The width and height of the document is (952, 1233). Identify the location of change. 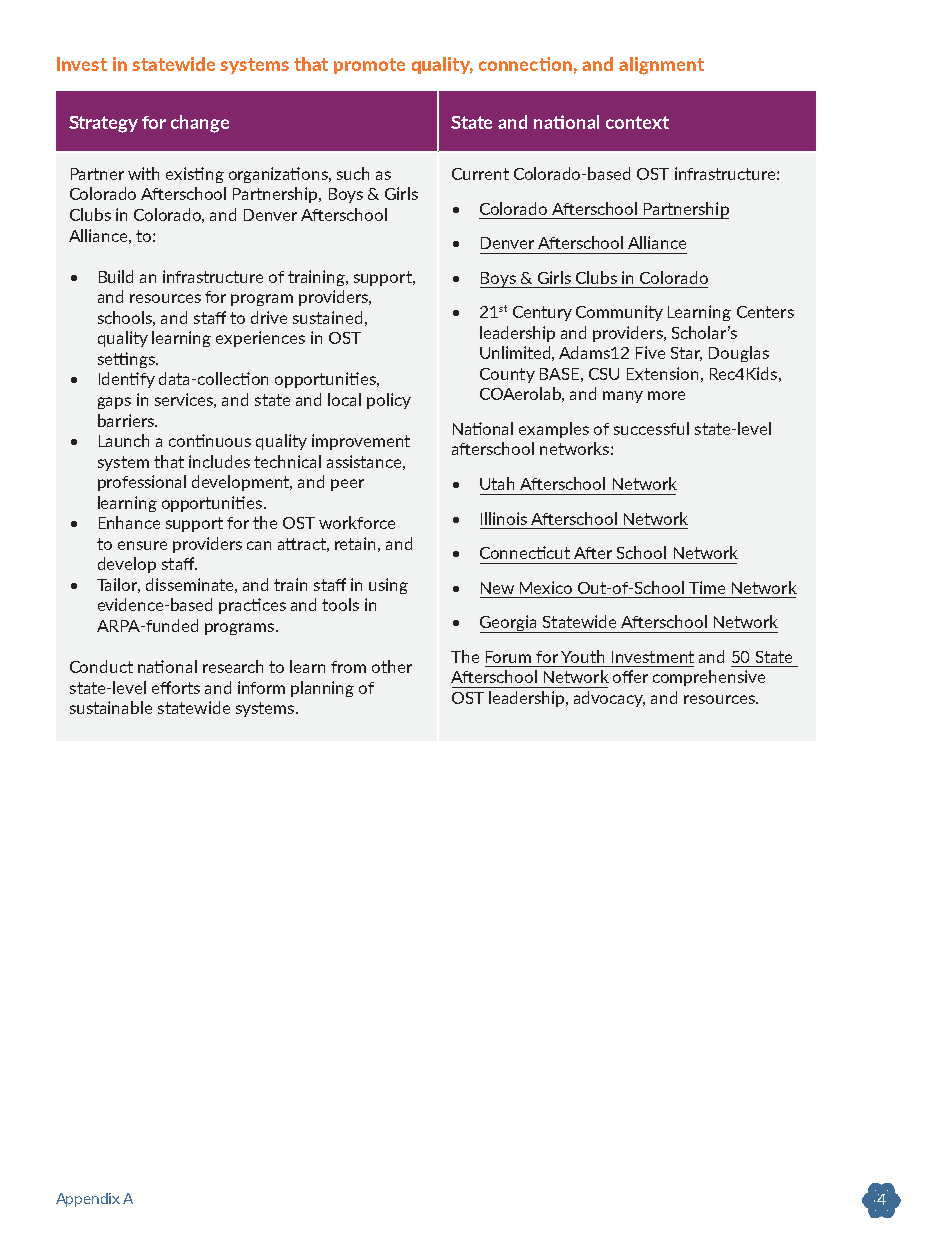
(200, 124).
